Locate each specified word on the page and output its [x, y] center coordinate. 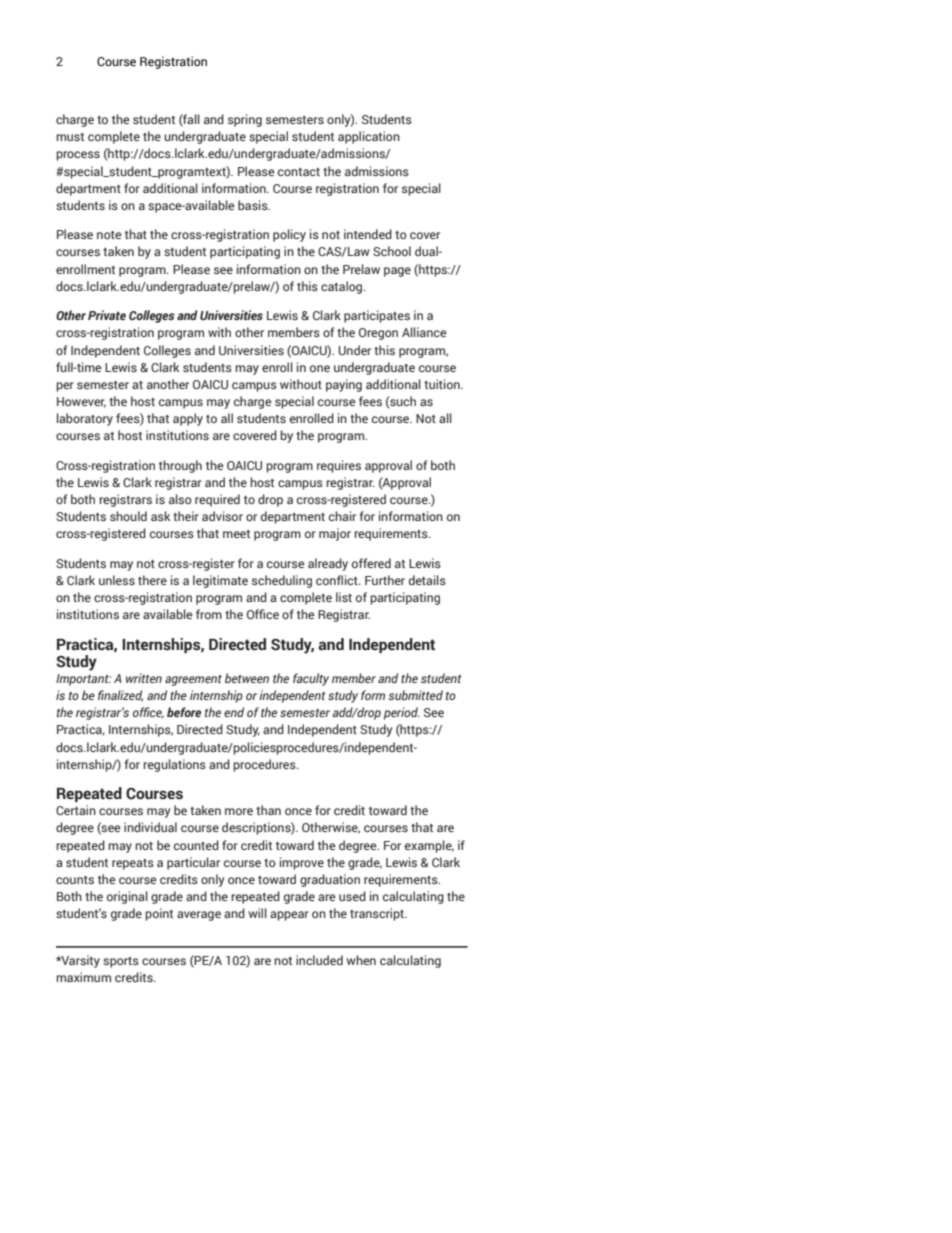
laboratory [85, 419]
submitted [415, 695]
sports [121, 962]
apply [188, 419]
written [144, 678]
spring [245, 120]
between [247, 678]
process [78, 156]
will [257, 913]
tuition [443, 384]
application [369, 137]
